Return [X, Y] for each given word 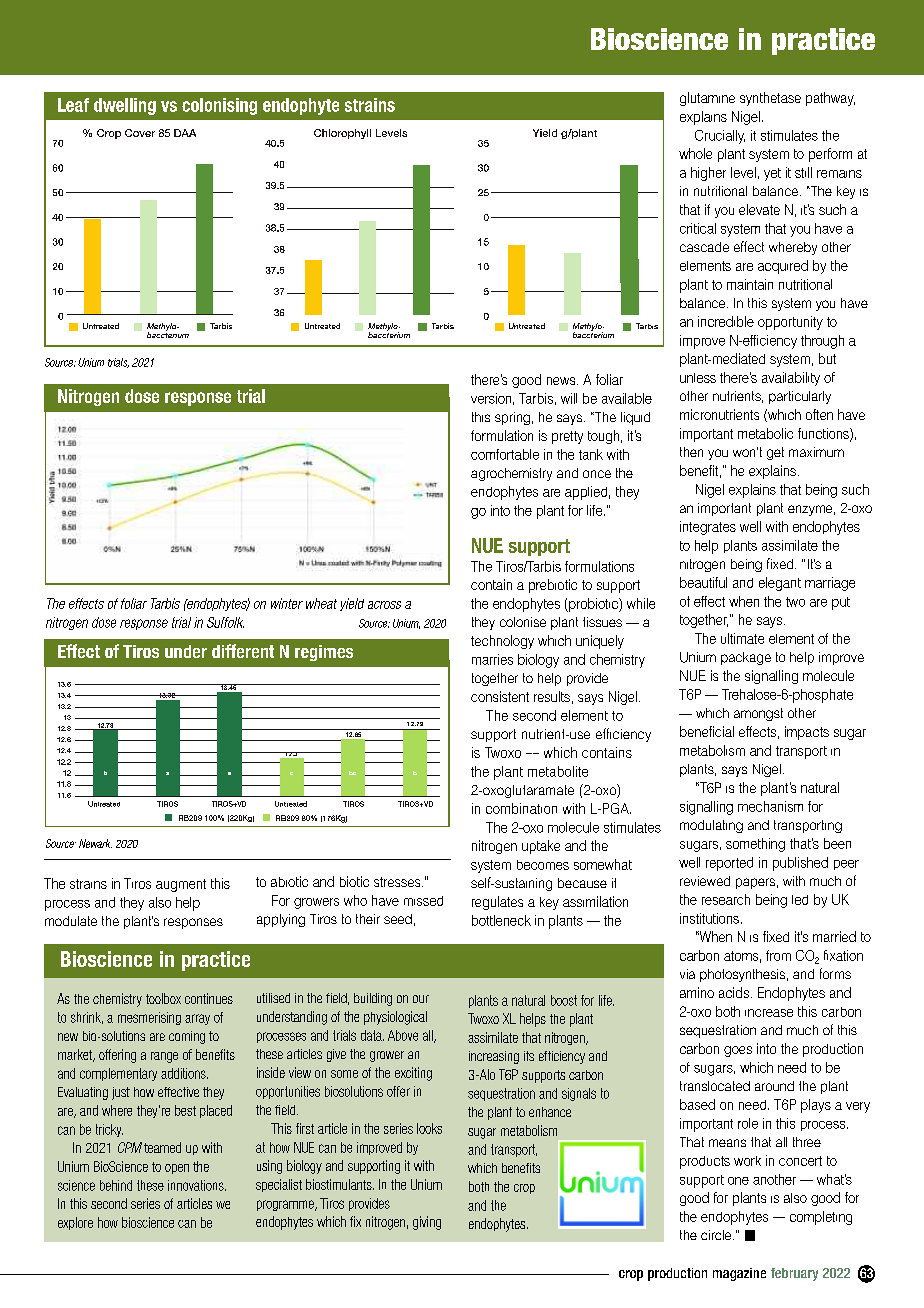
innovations [197, 1185]
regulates [497, 903]
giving [427, 1223]
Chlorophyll [342, 134]
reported [729, 864]
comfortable [505, 454]
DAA [185, 133]
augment [181, 885]
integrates [708, 528]
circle [717, 1235]
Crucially [720, 137]
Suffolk [225, 622]
